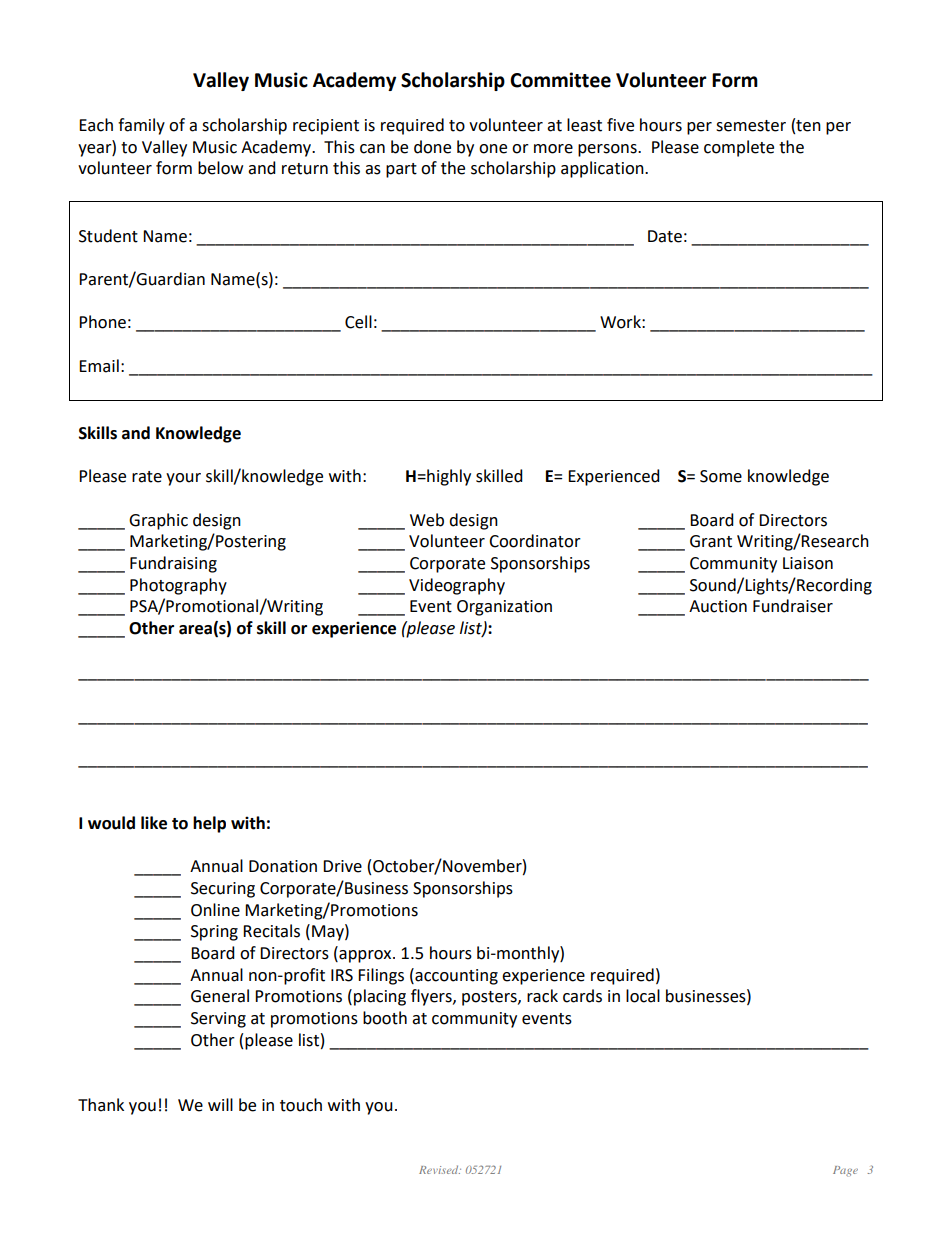 This document has width=952, height=1233. I want to click on family, so click(141, 126).
